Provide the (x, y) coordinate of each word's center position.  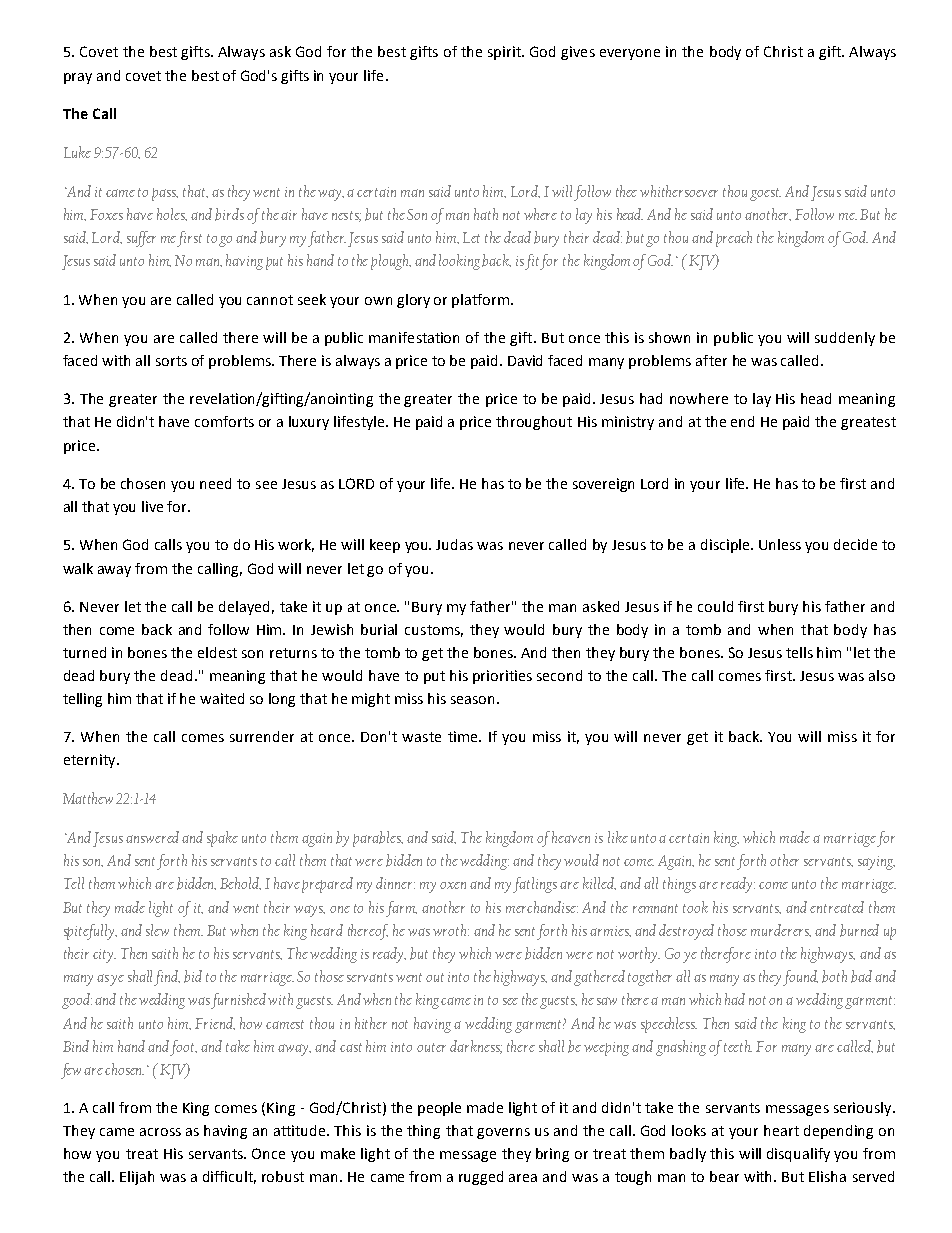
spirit (505, 53)
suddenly (845, 339)
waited (222, 698)
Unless (780, 544)
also (882, 675)
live (152, 506)
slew (157, 930)
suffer (141, 239)
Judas (454, 544)
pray (78, 78)
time (464, 736)
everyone (630, 54)
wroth (451, 930)
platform (482, 301)
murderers (781, 930)
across (160, 1132)
